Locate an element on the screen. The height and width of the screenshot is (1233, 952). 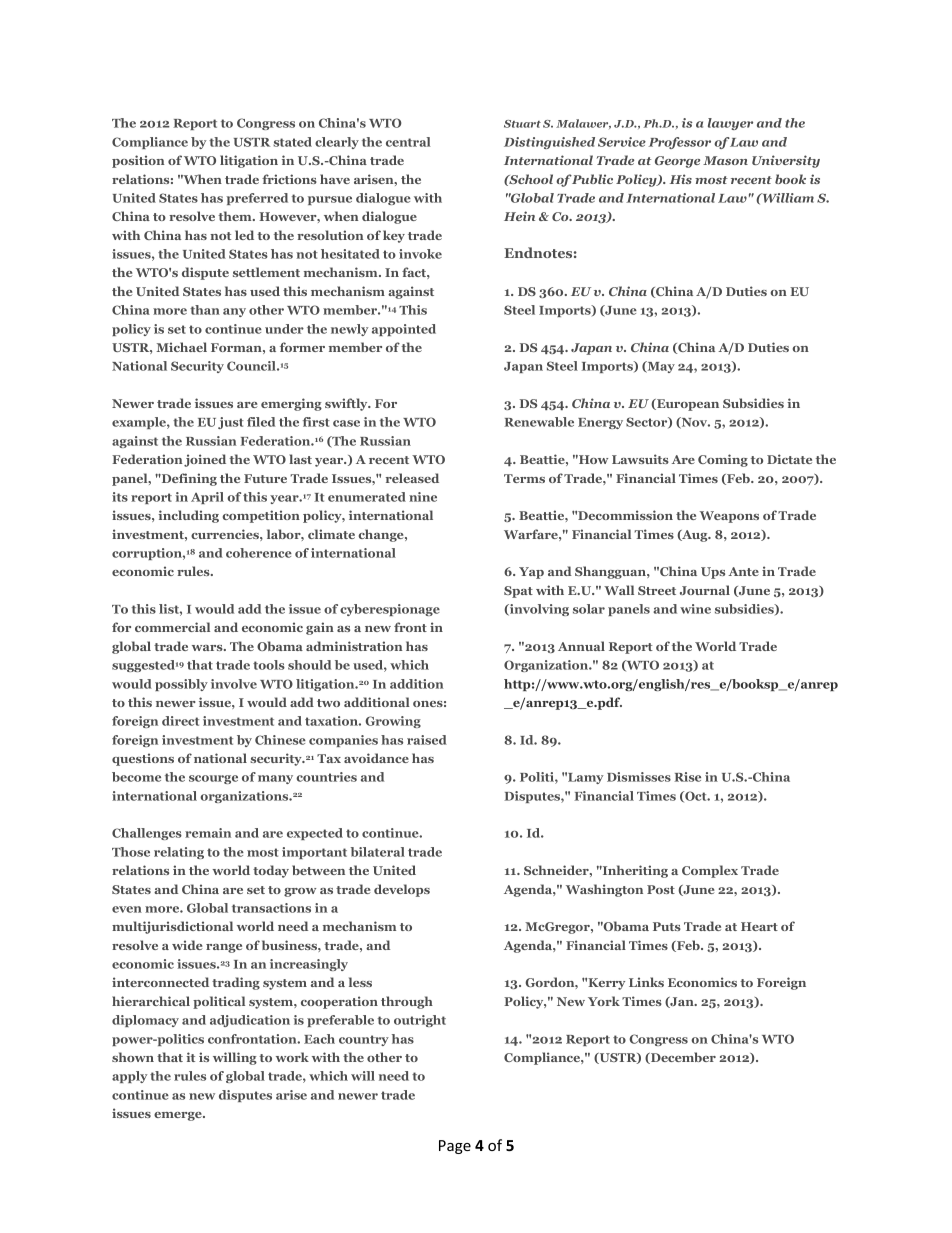
December is located at coordinates (682, 1058).
